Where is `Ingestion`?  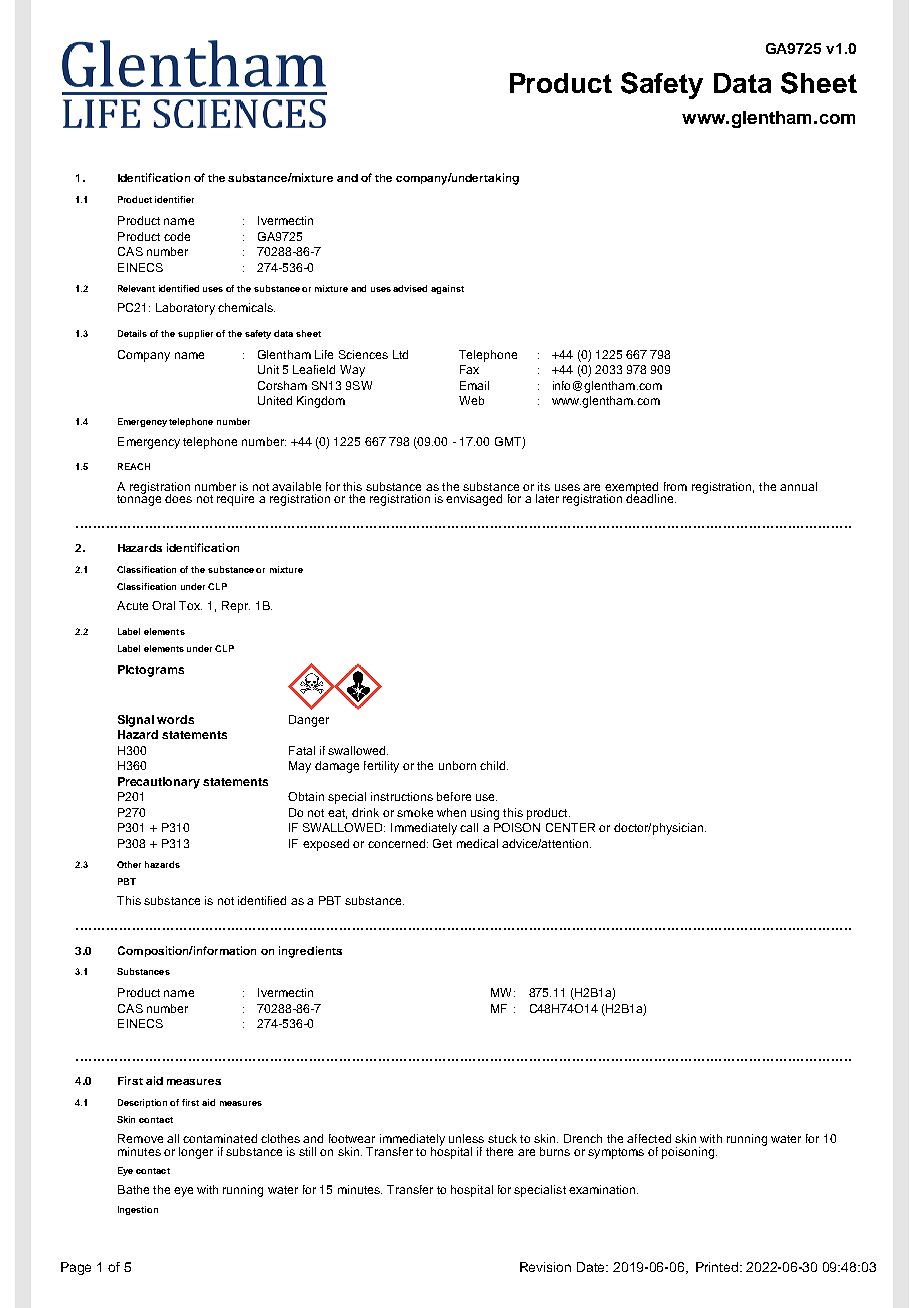
Ingestion is located at coordinates (138, 1210).
